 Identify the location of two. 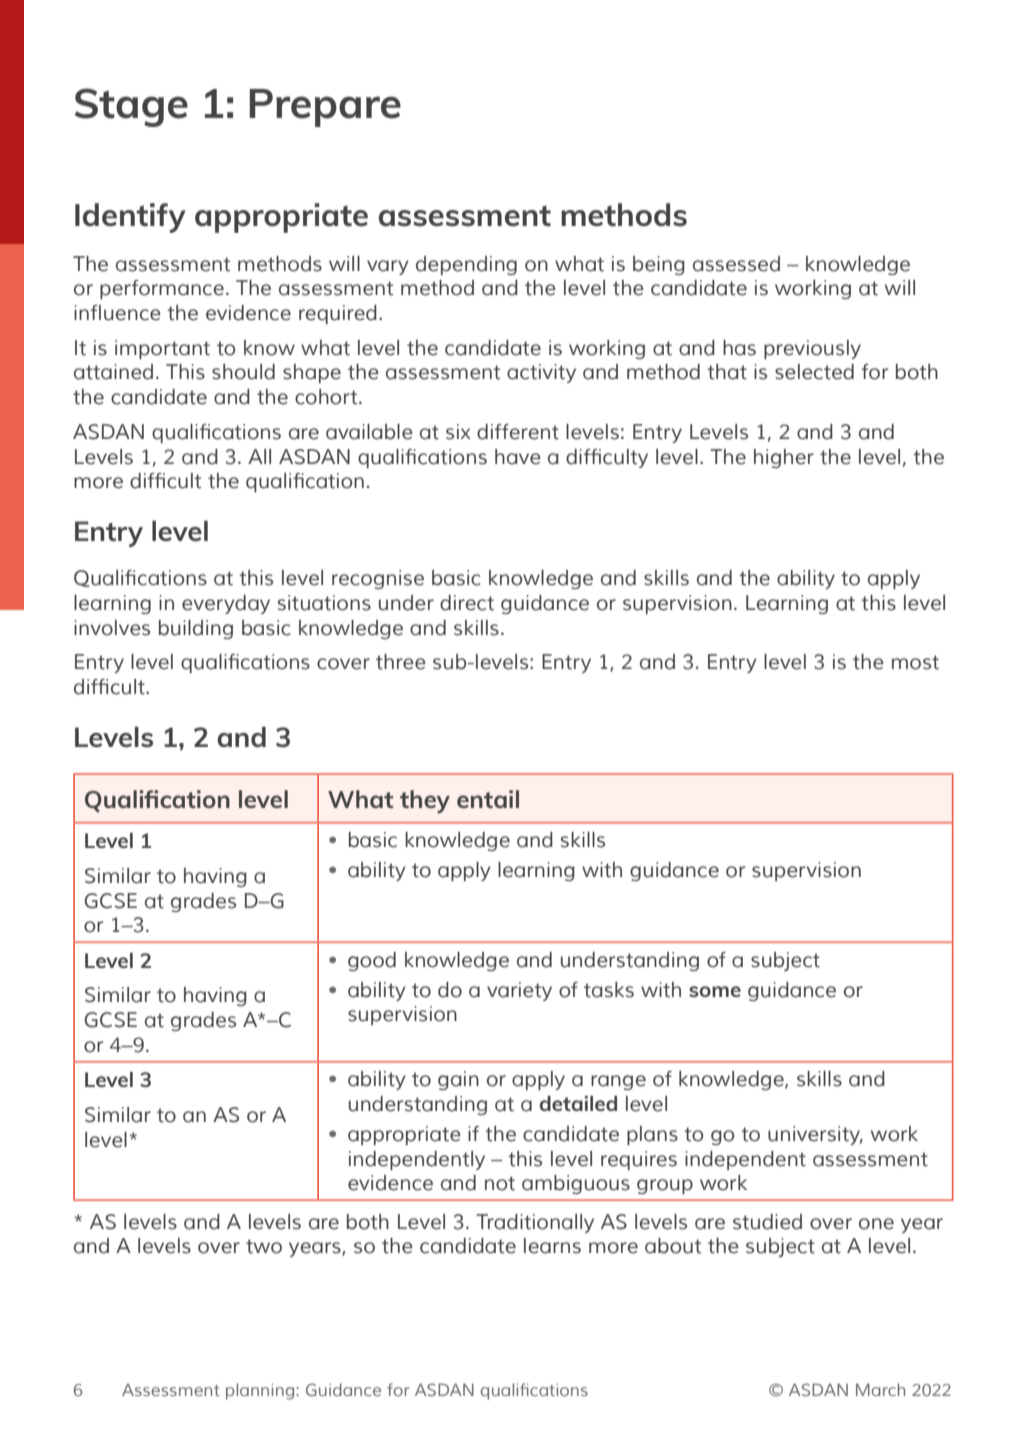
(264, 1246).
